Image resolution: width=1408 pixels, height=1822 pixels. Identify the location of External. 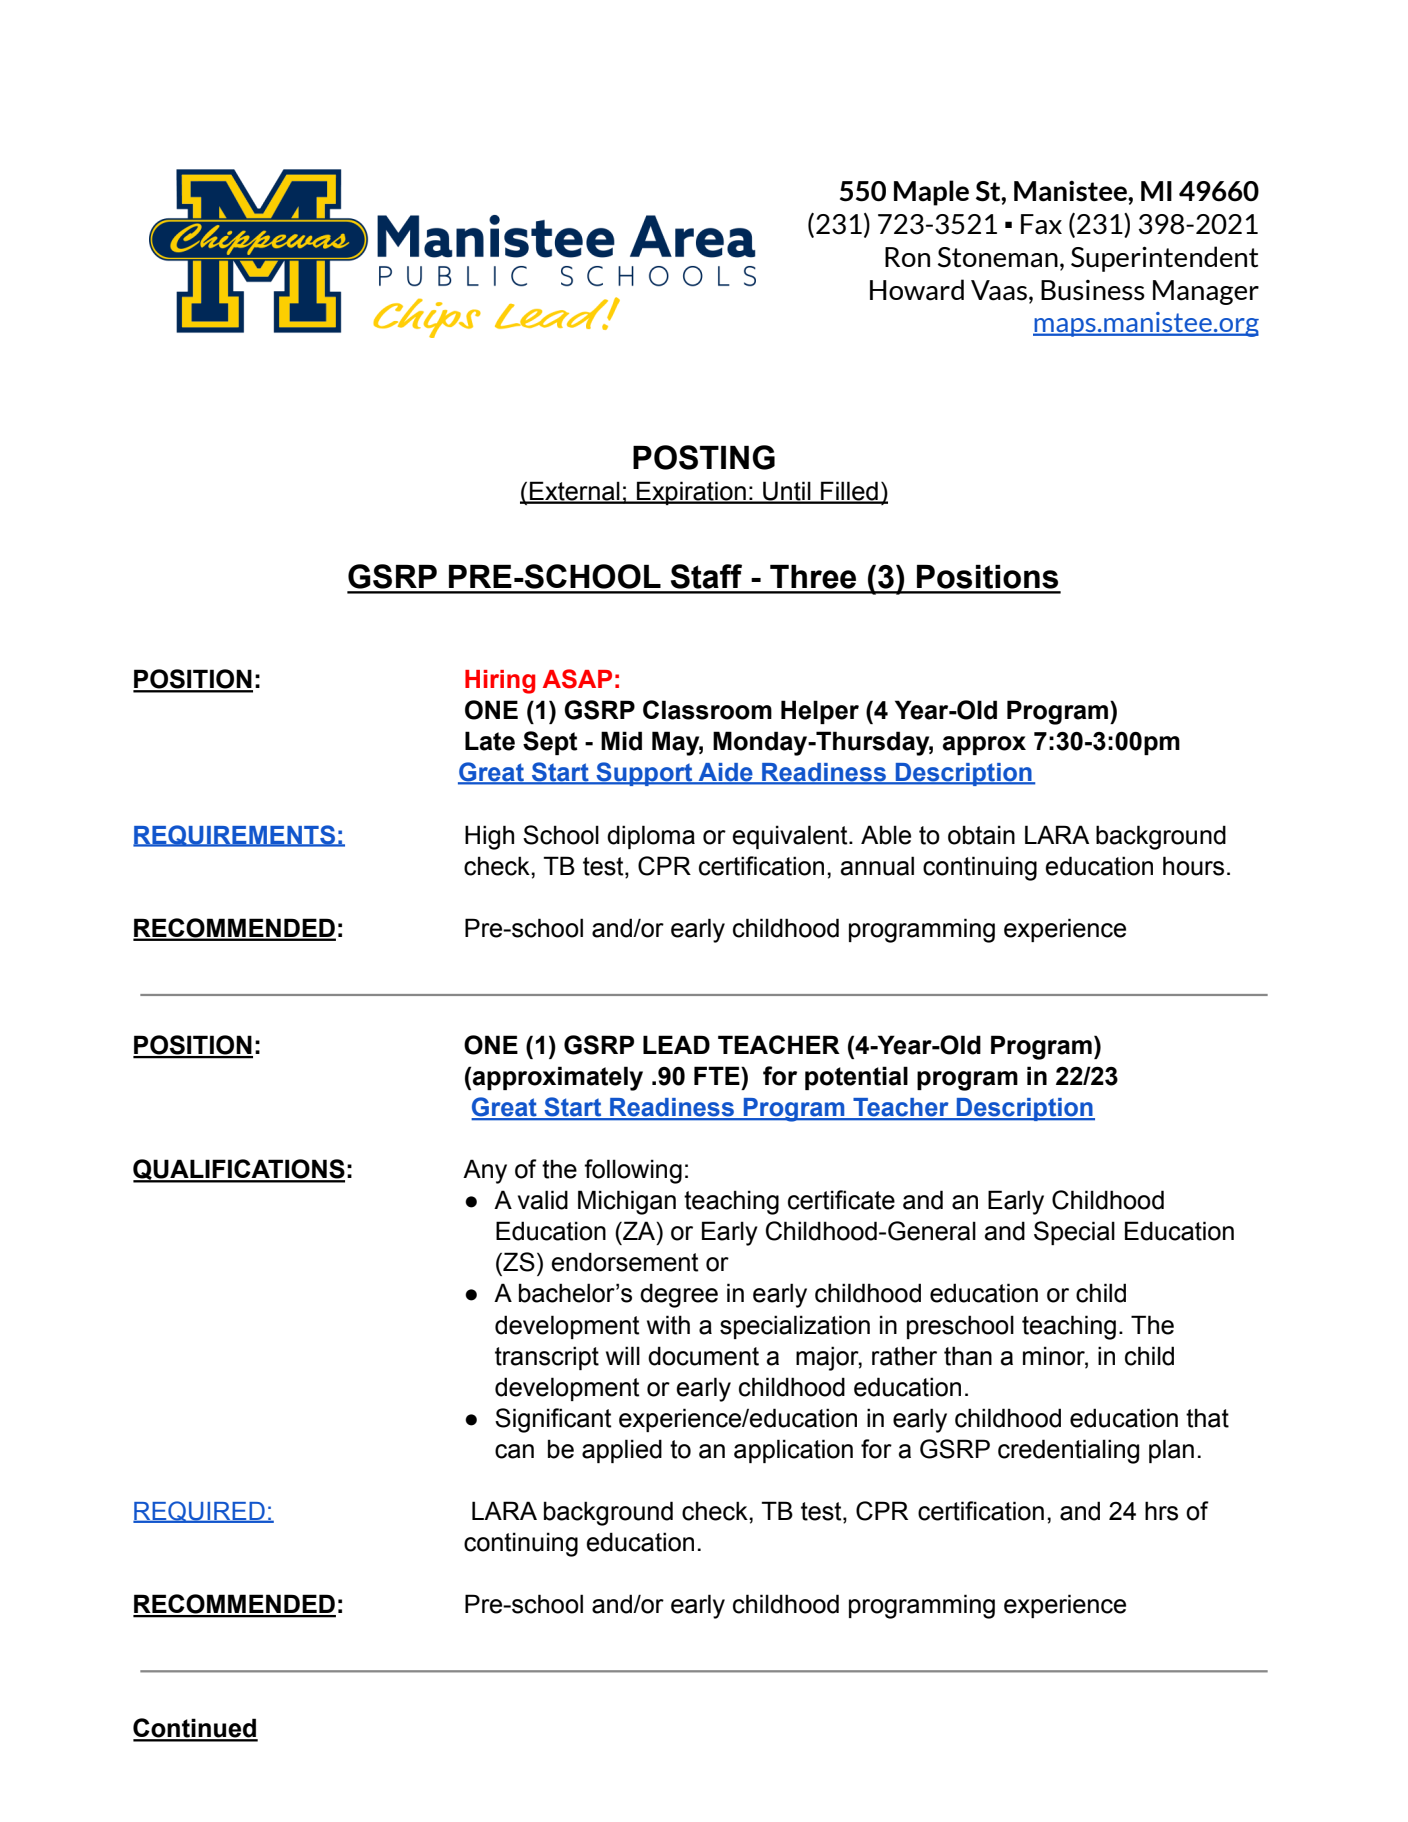
(575, 492).
